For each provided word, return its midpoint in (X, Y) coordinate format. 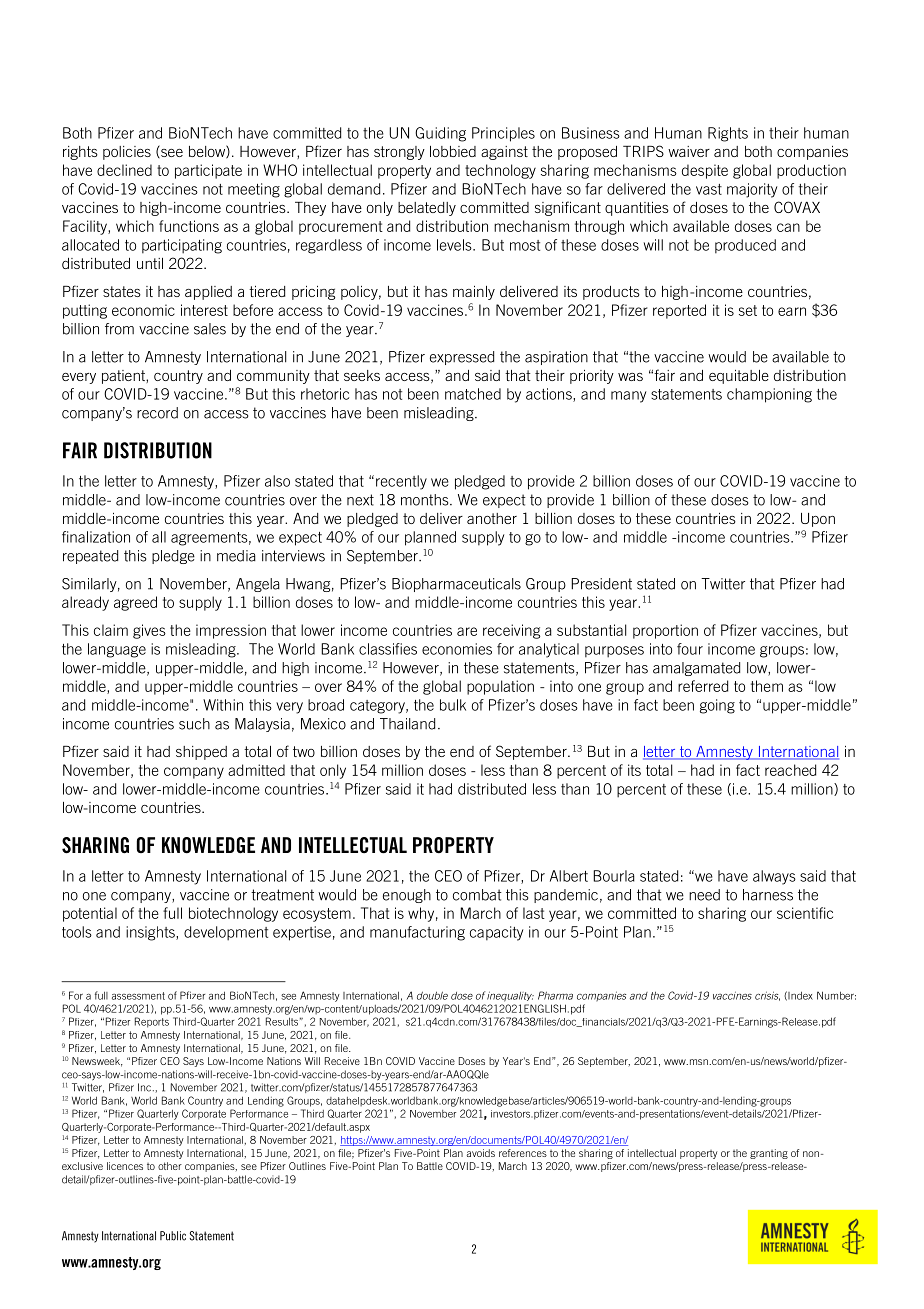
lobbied (453, 151)
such (194, 724)
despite (705, 171)
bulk (453, 705)
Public (173, 1236)
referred (703, 686)
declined (124, 170)
